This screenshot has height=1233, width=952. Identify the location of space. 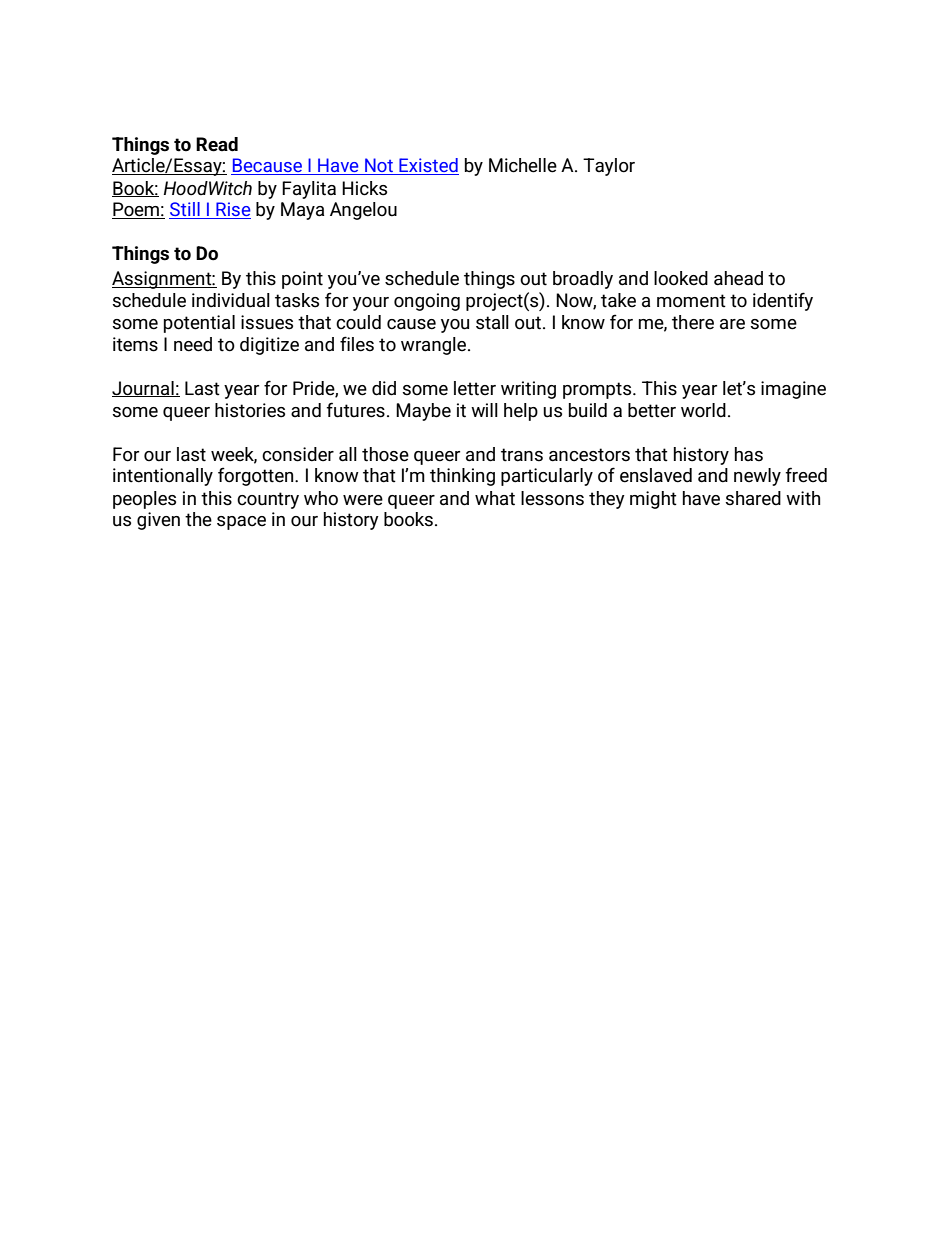
(241, 523).
